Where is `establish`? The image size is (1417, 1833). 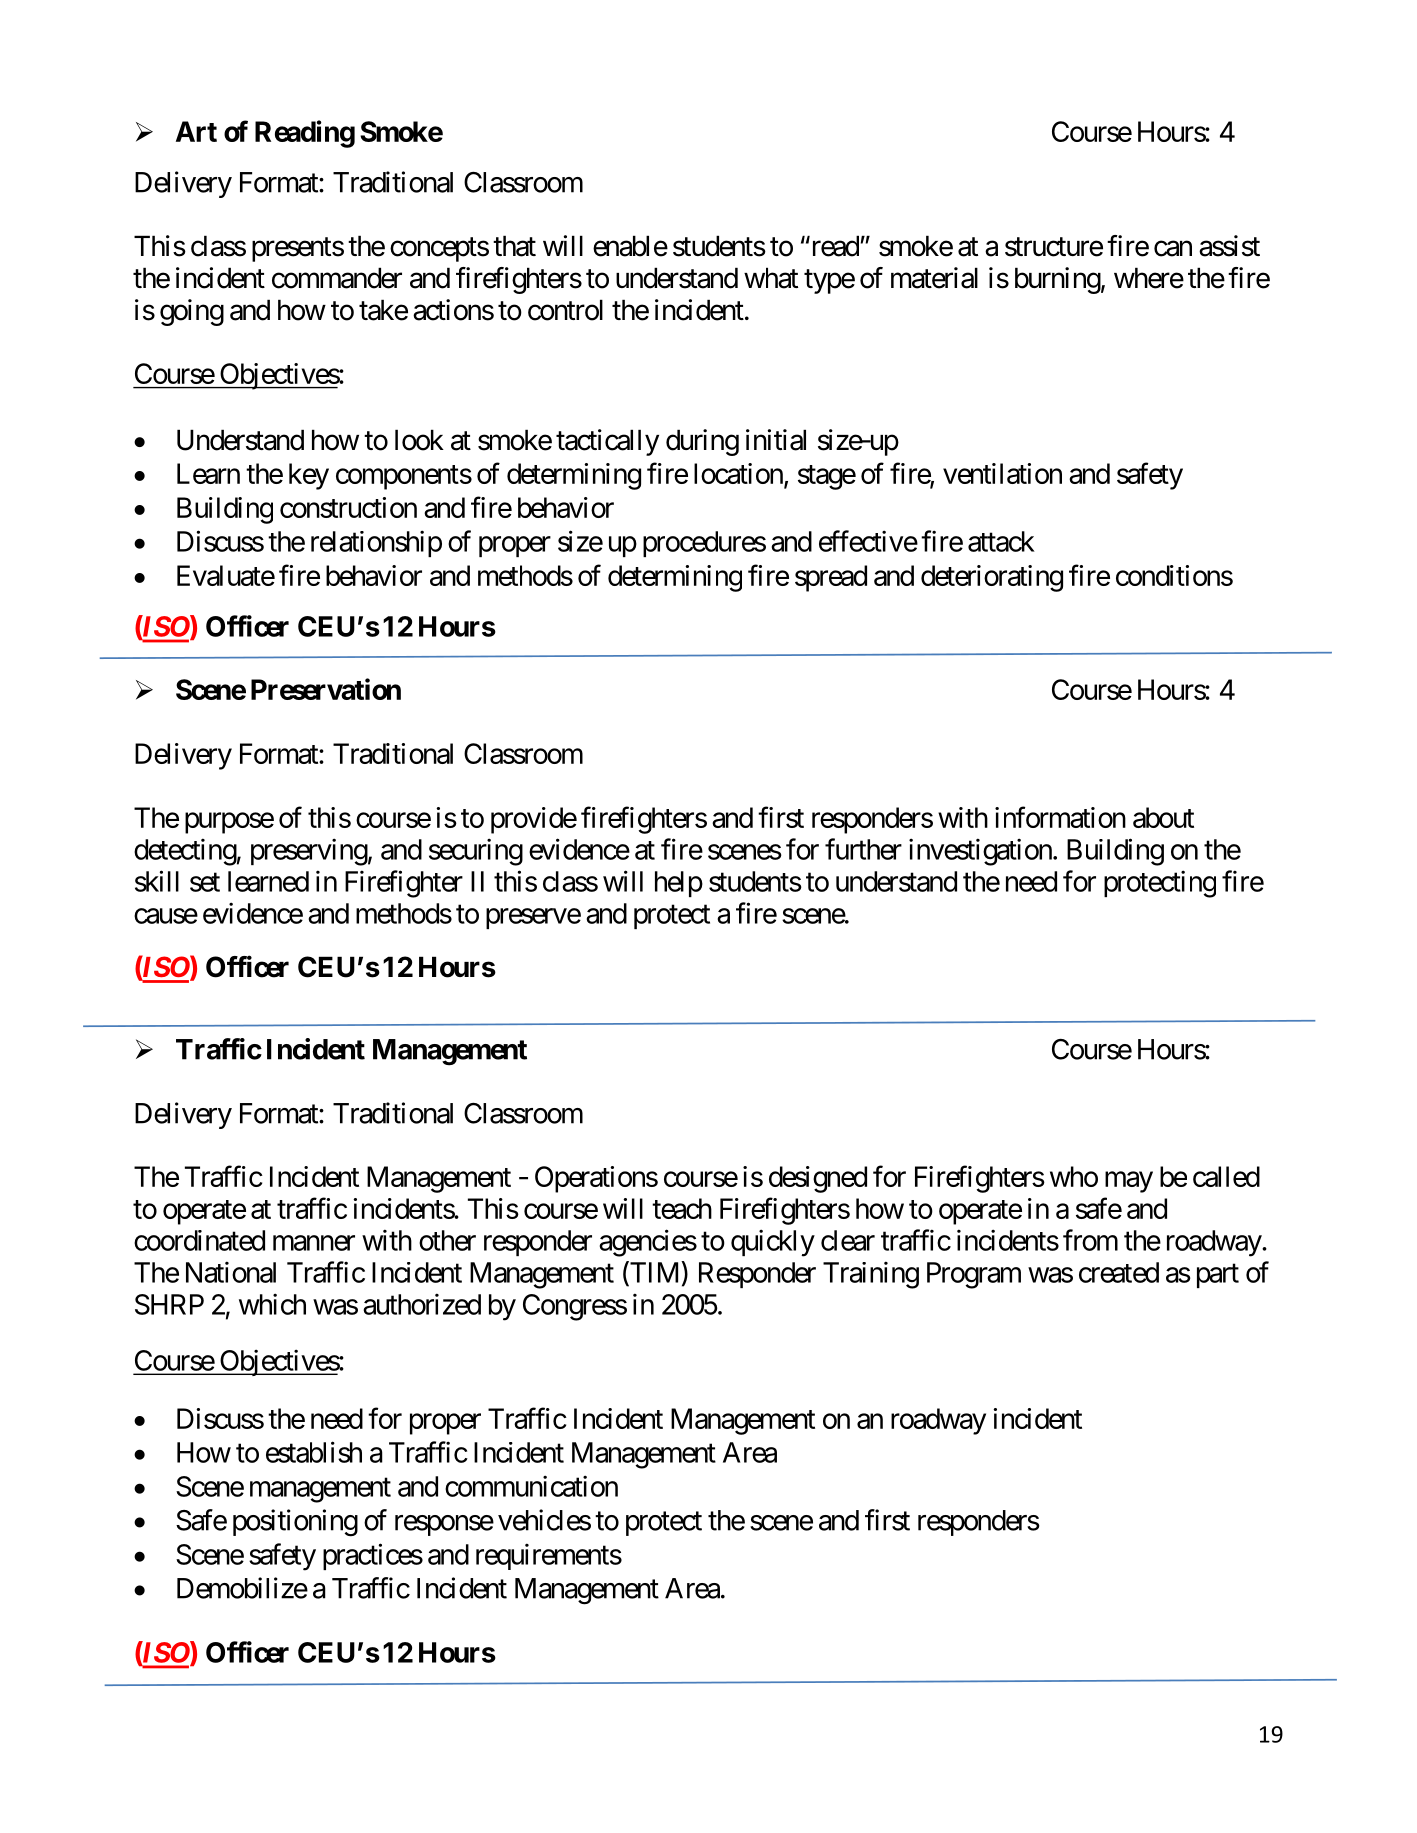 establish is located at coordinates (314, 1452).
